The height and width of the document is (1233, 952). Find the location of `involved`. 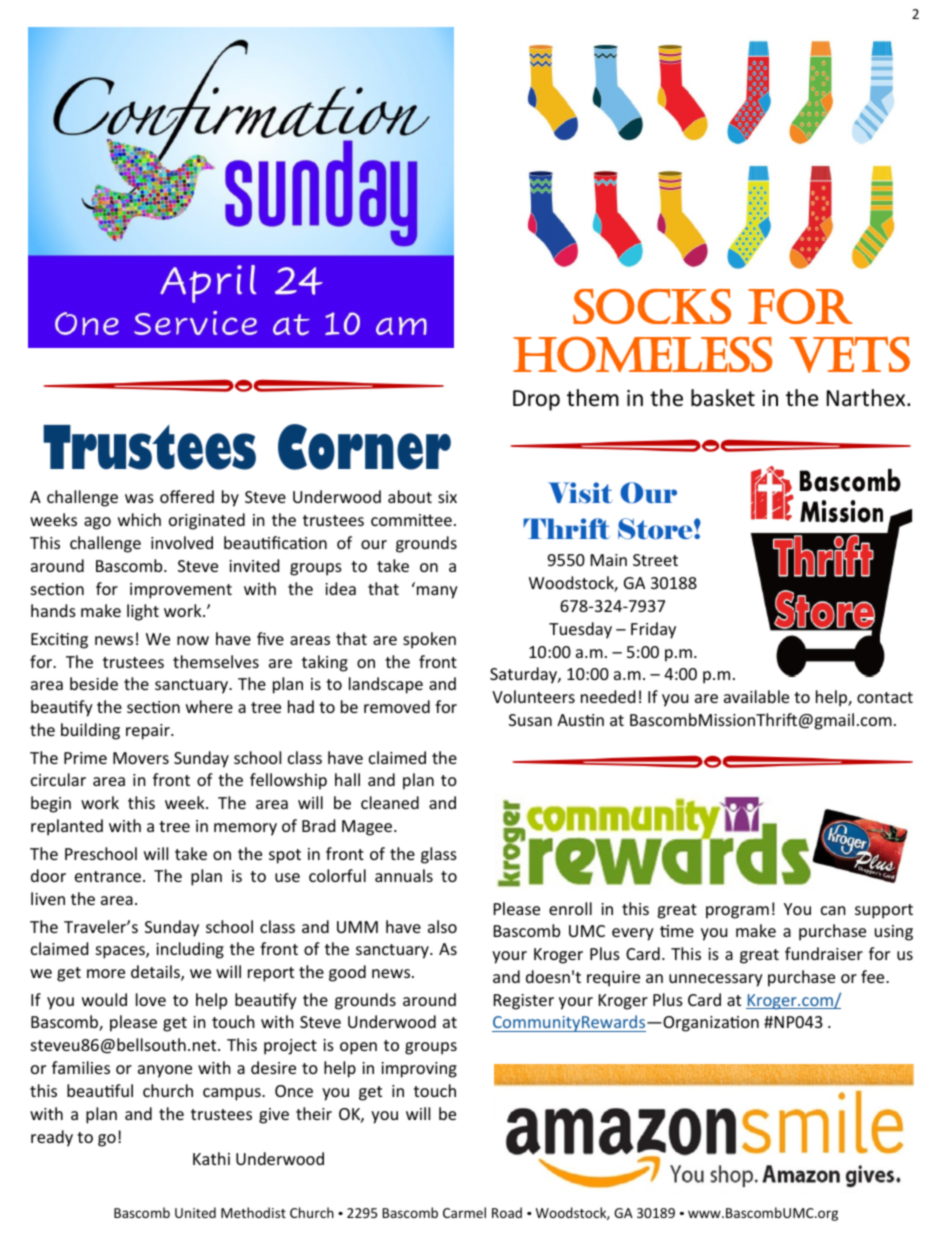

involved is located at coordinates (182, 542).
